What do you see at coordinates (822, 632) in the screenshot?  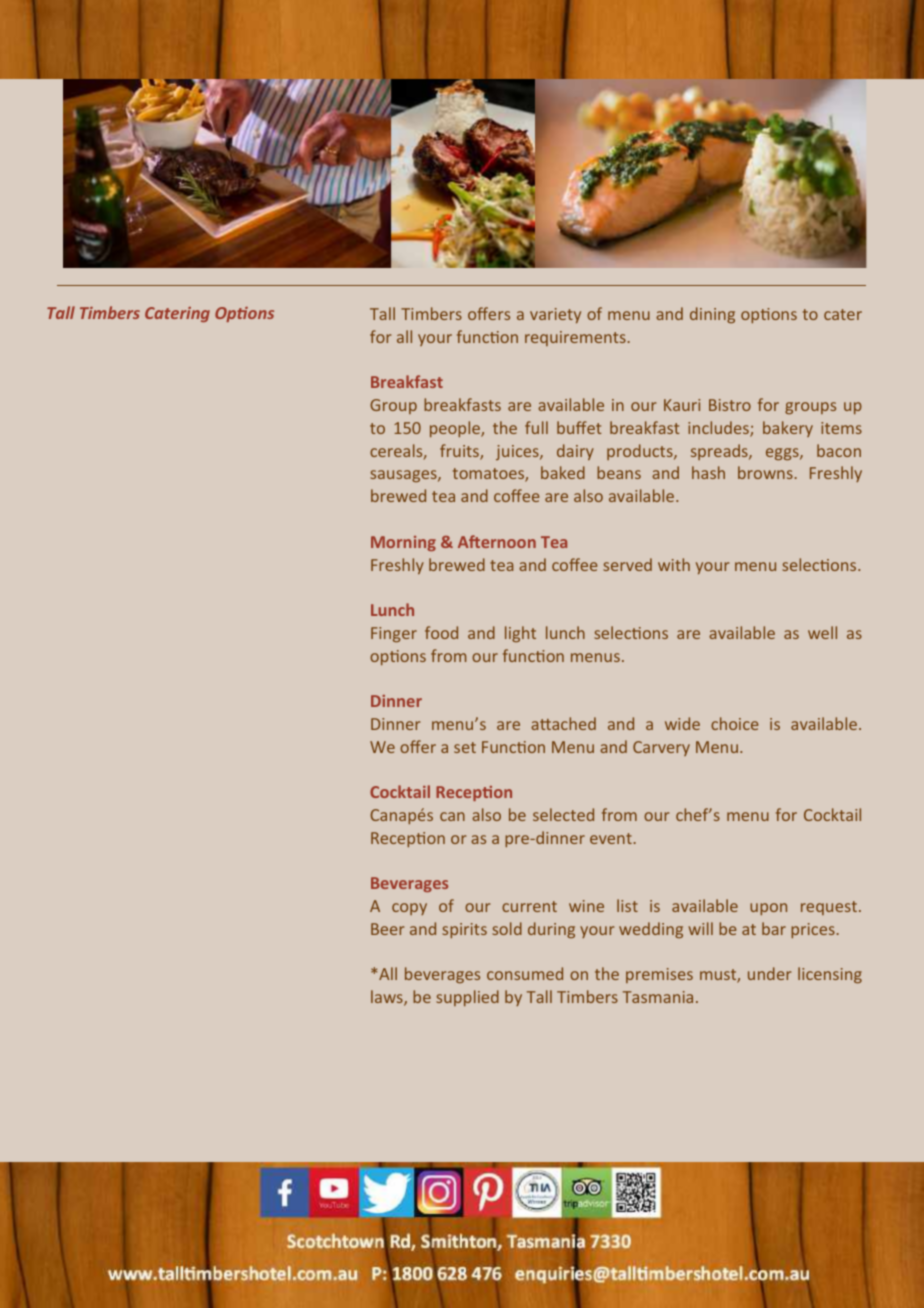 I see `well` at bounding box center [822, 632].
